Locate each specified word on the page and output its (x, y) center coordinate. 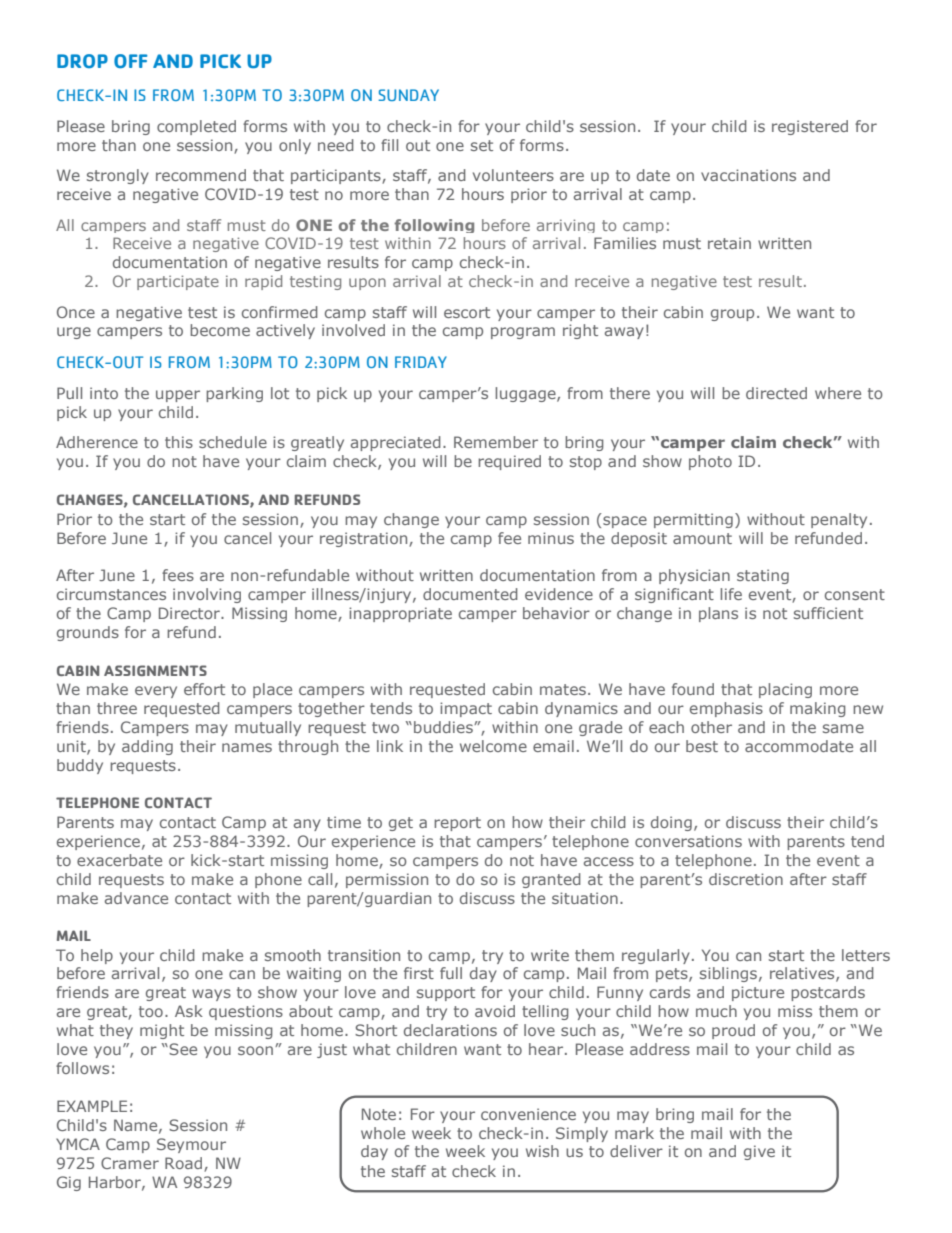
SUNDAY (408, 95)
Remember (496, 442)
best (702, 746)
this (179, 442)
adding (147, 747)
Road (183, 1163)
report (457, 824)
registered (810, 127)
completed (196, 127)
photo (710, 462)
